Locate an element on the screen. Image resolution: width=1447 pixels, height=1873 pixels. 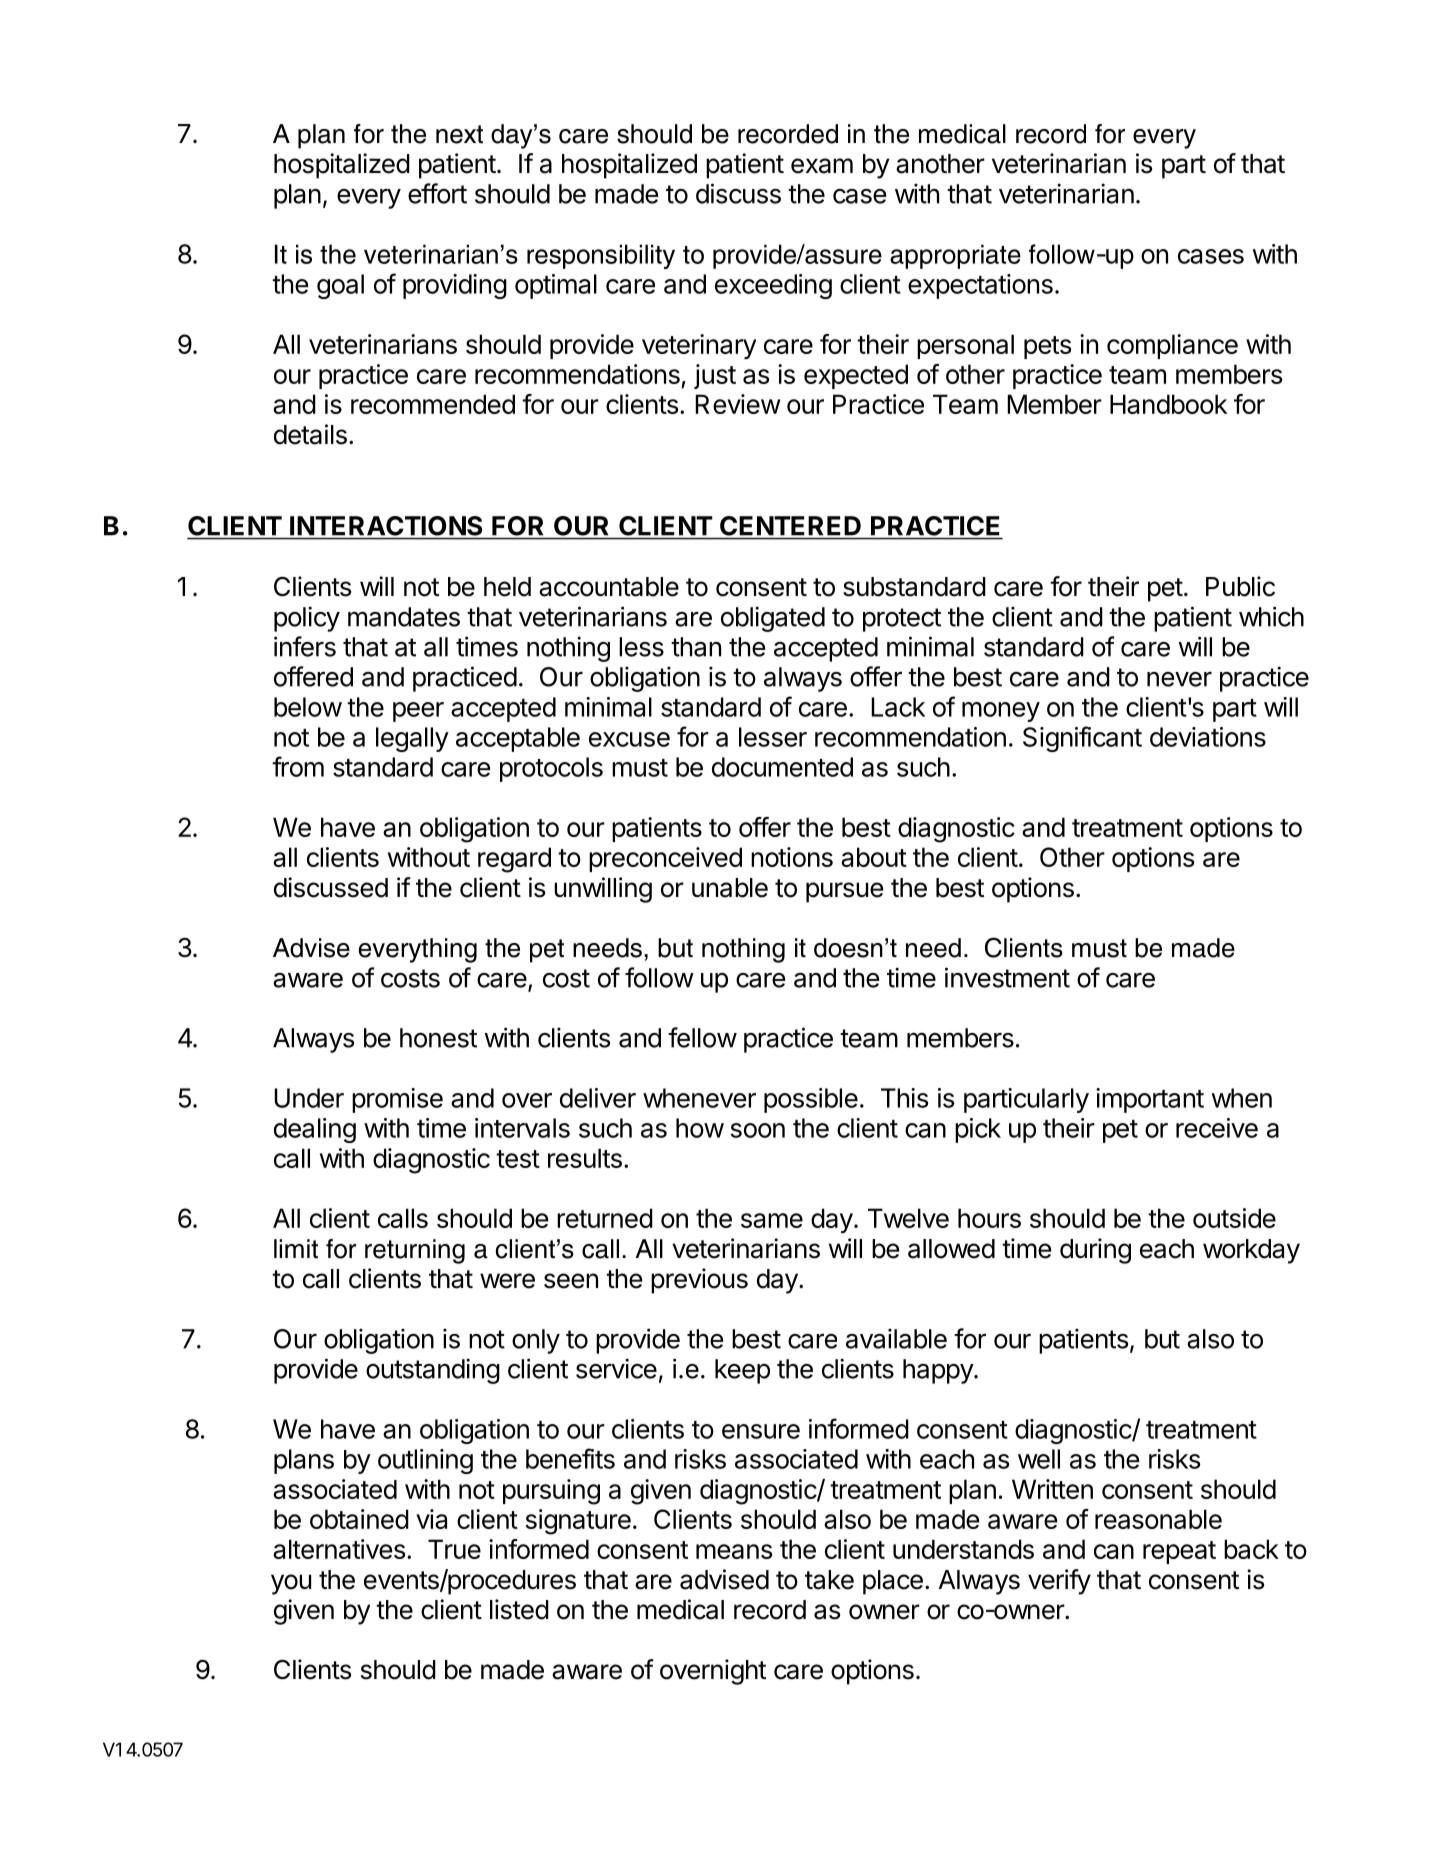
True is located at coordinates (454, 1549).
